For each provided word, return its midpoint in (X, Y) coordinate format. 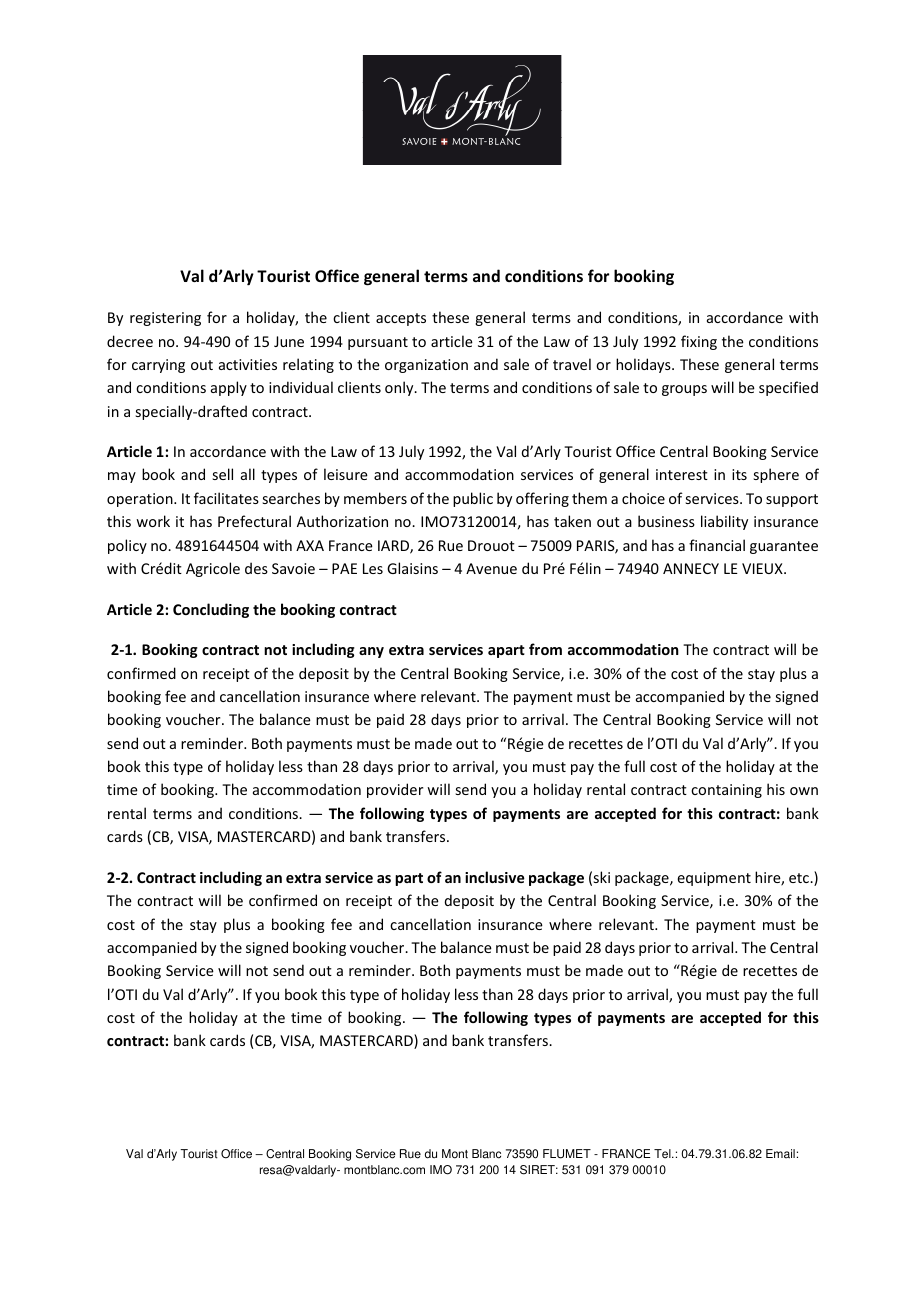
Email (780, 1154)
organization (426, 366)
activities (248, 364)
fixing (699, 342)
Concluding (211, 610)
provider (395, 790)
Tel (663, 1154)
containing (726, 791)
